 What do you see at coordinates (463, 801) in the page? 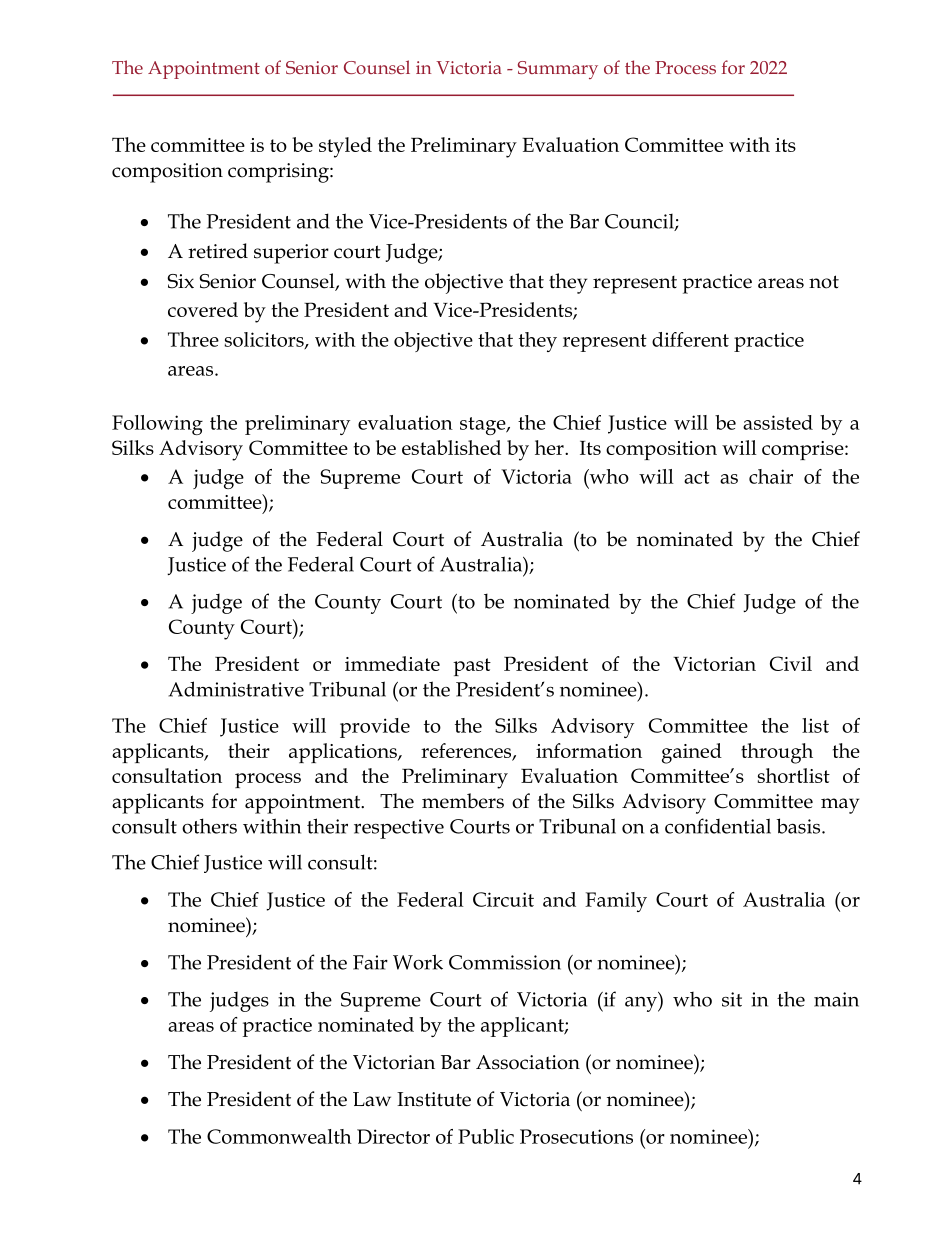
I see `members` at bounding box center [463, 801].
